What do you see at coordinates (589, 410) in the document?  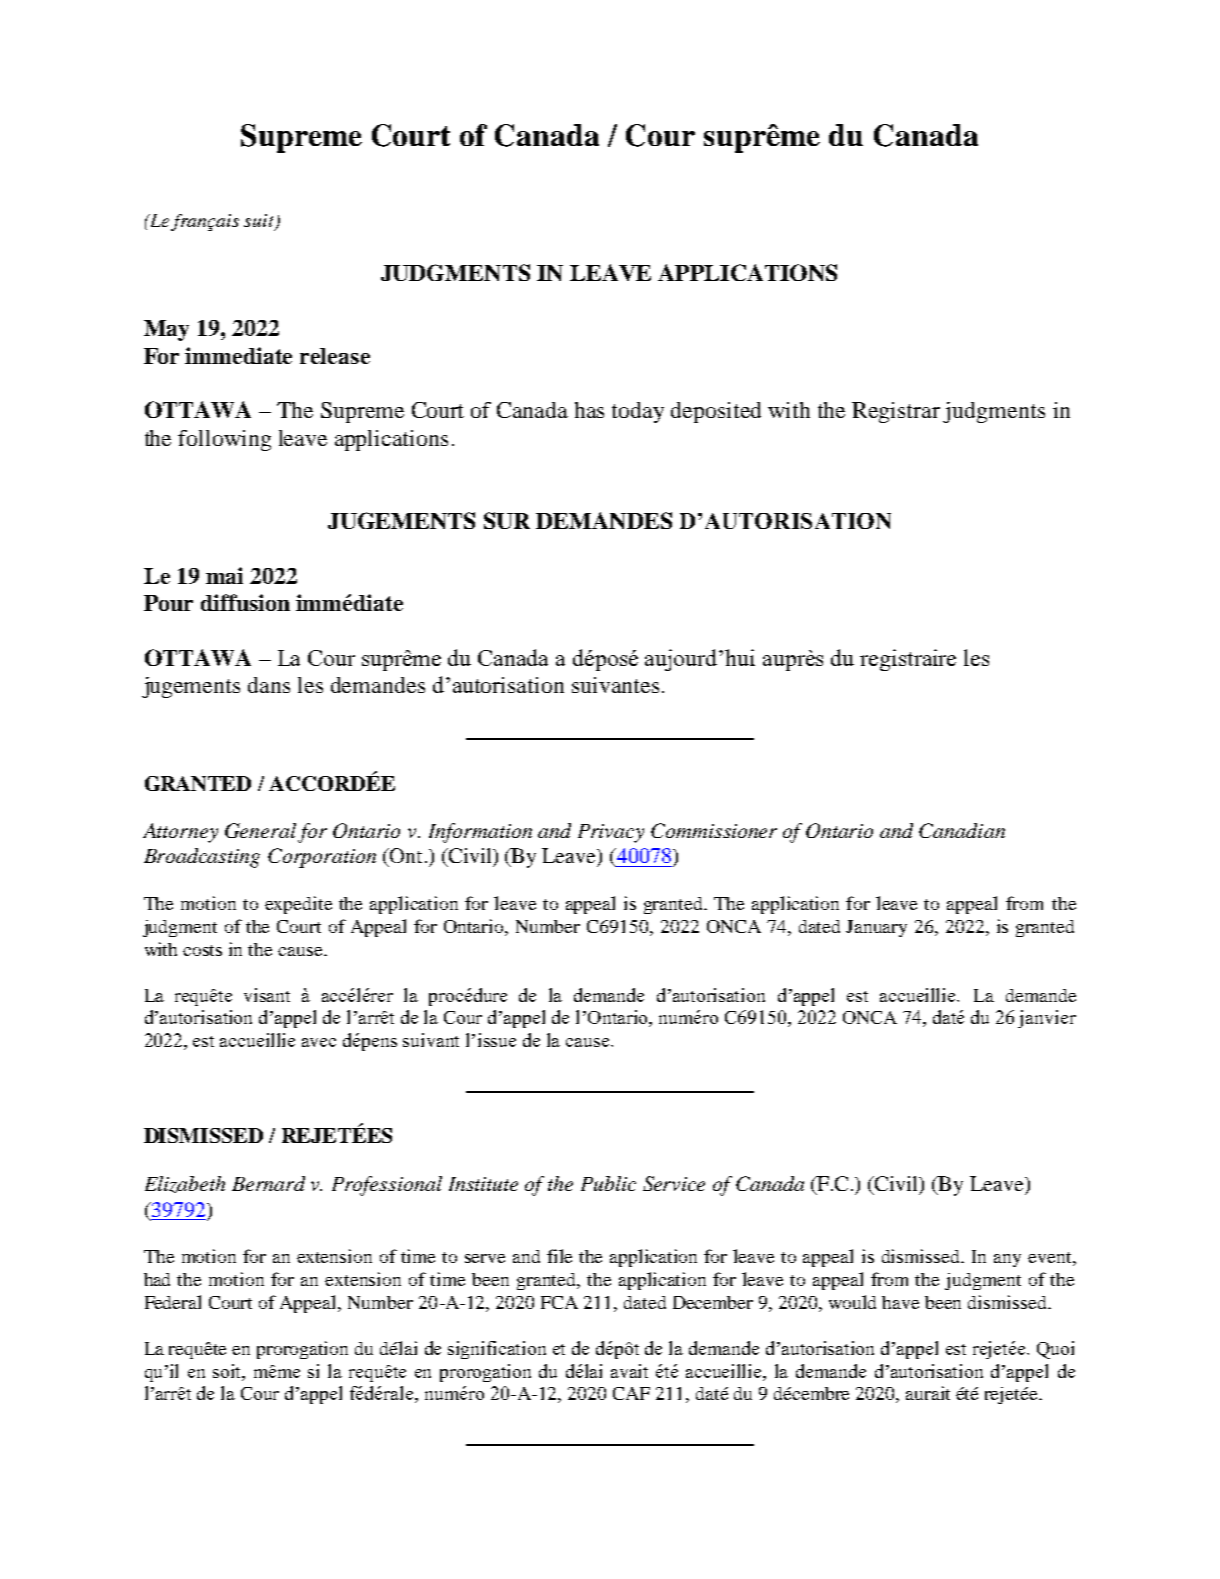 I see `has` at bounding box center [589, 410].
